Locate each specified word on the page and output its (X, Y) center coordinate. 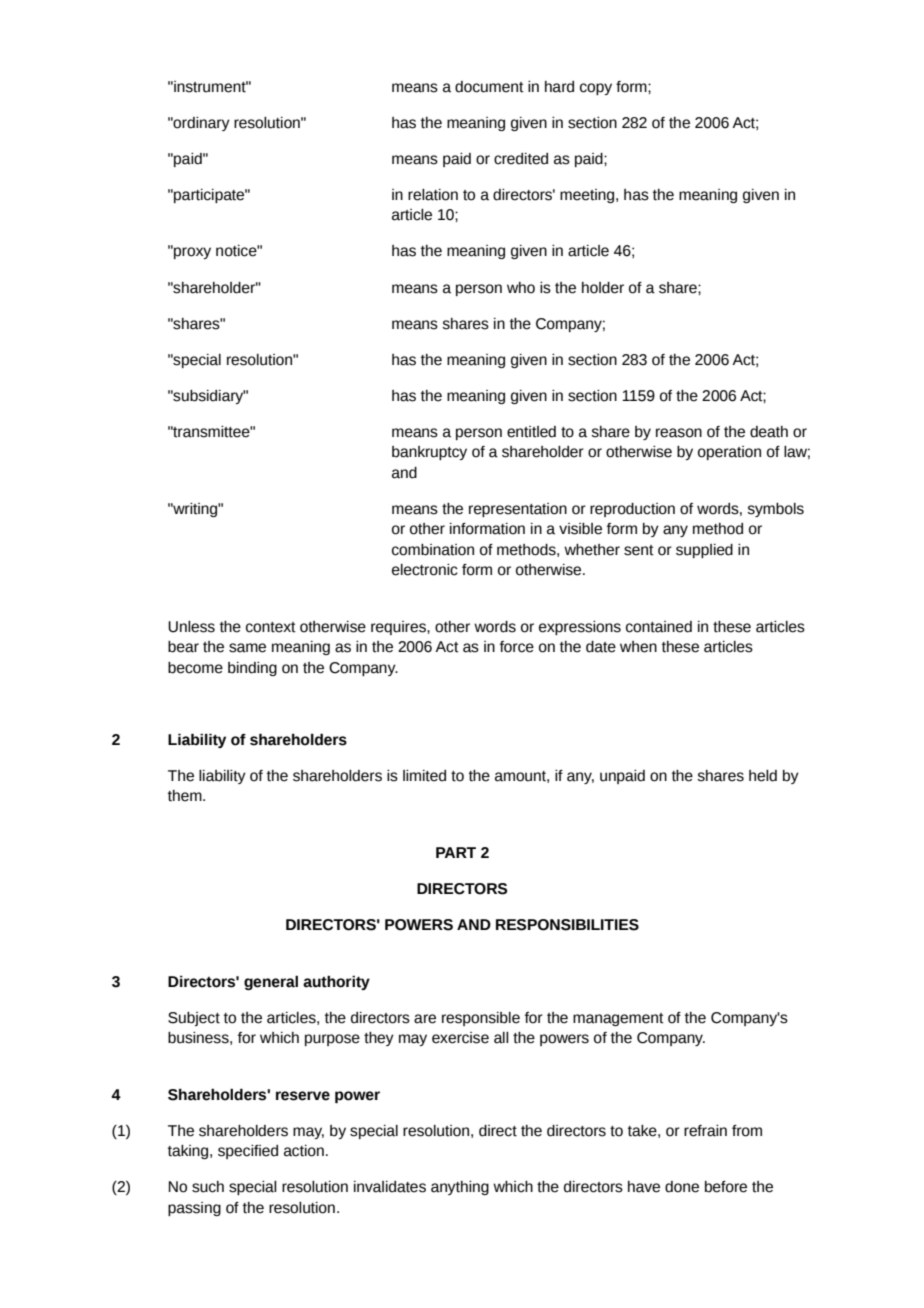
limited (424, 776)
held (763, 776)
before (726, 1187)
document (489, 87)
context (271, 627)
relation (433, 195)
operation (729, 453)
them (186, 796)
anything (460, 1188)
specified (248, 1152)
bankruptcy (429, 453)
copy (596, 89)
